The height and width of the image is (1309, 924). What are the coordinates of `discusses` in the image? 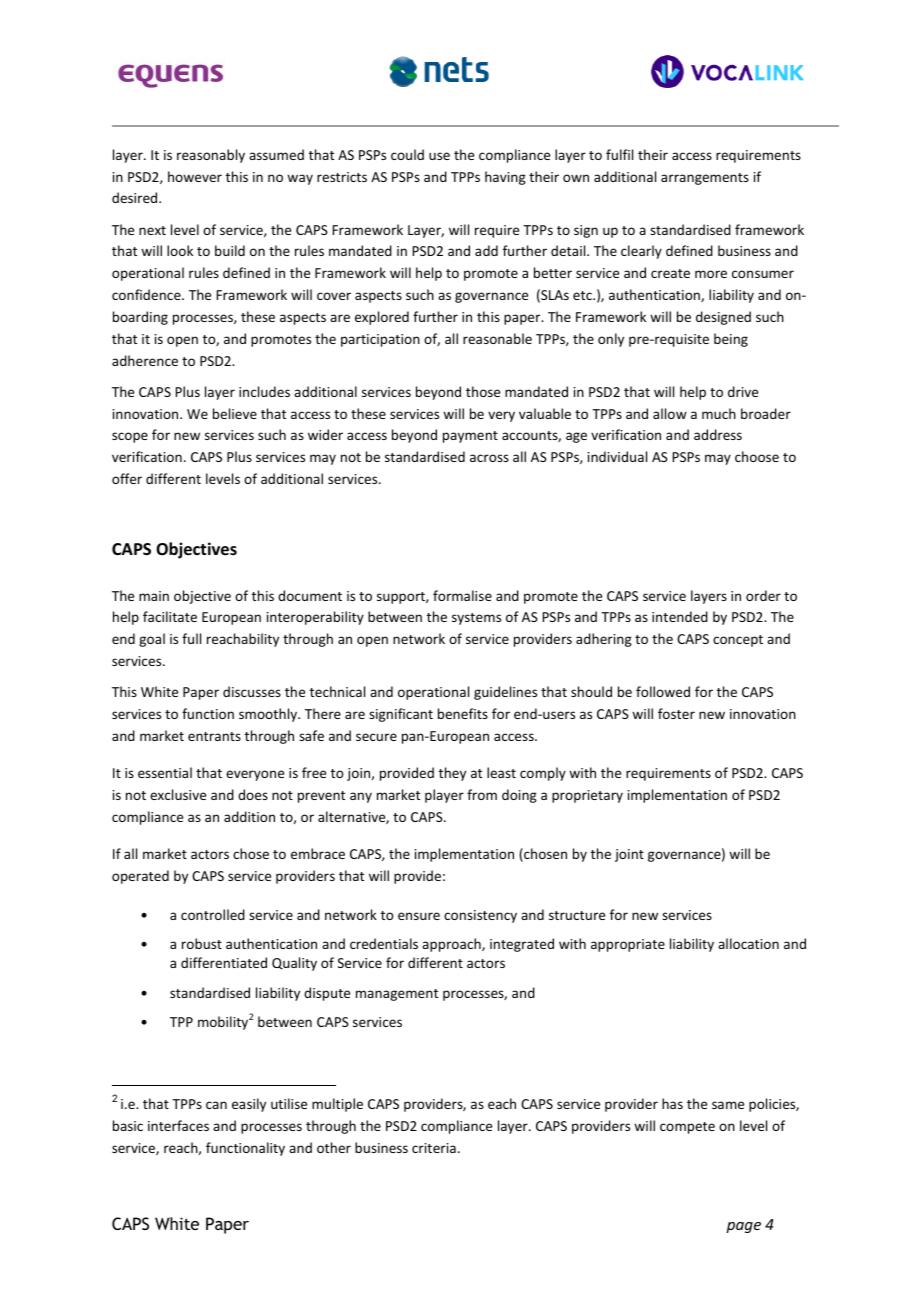 It's located at (252, 691).
